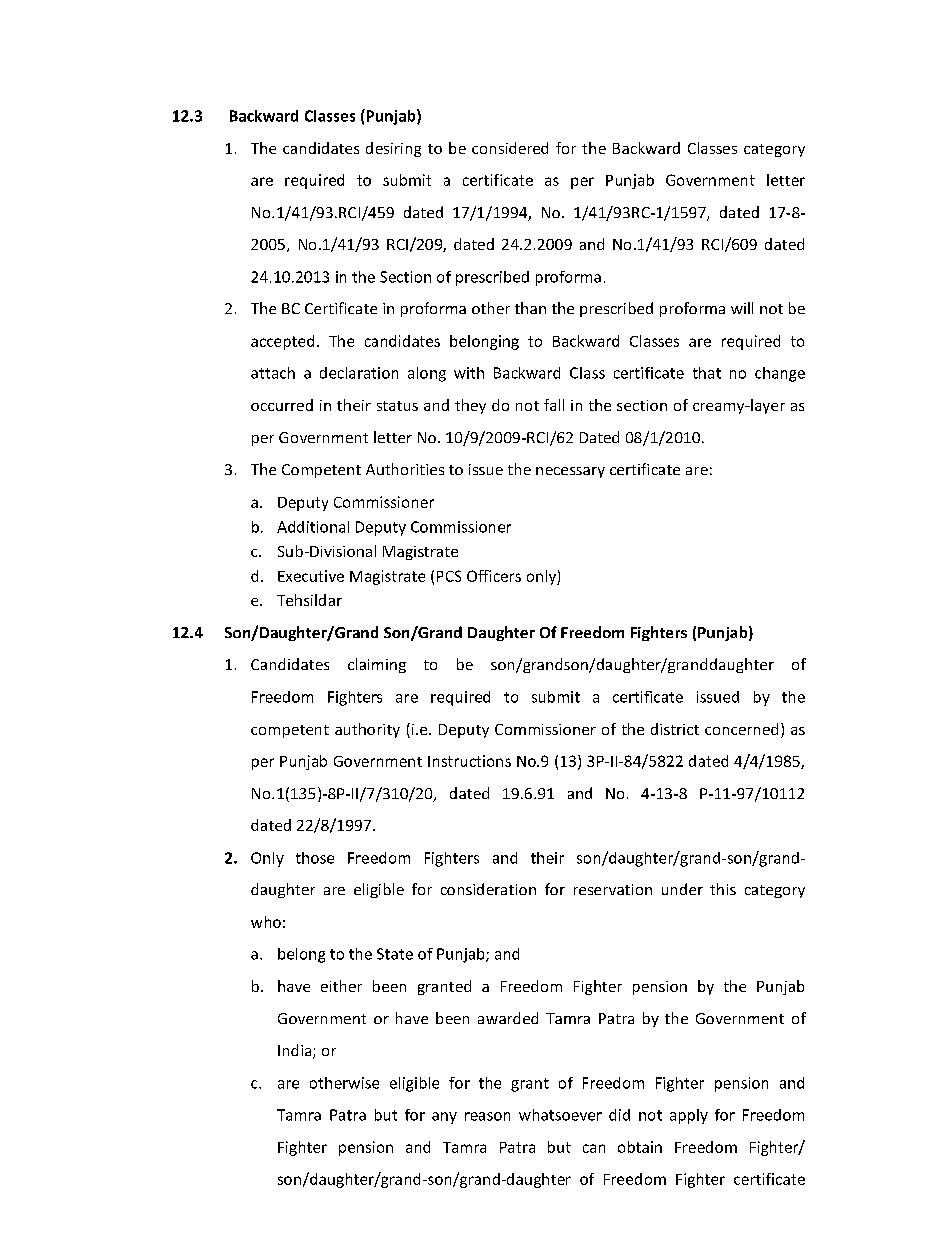  I want to click on considered, so click(510, 148).
